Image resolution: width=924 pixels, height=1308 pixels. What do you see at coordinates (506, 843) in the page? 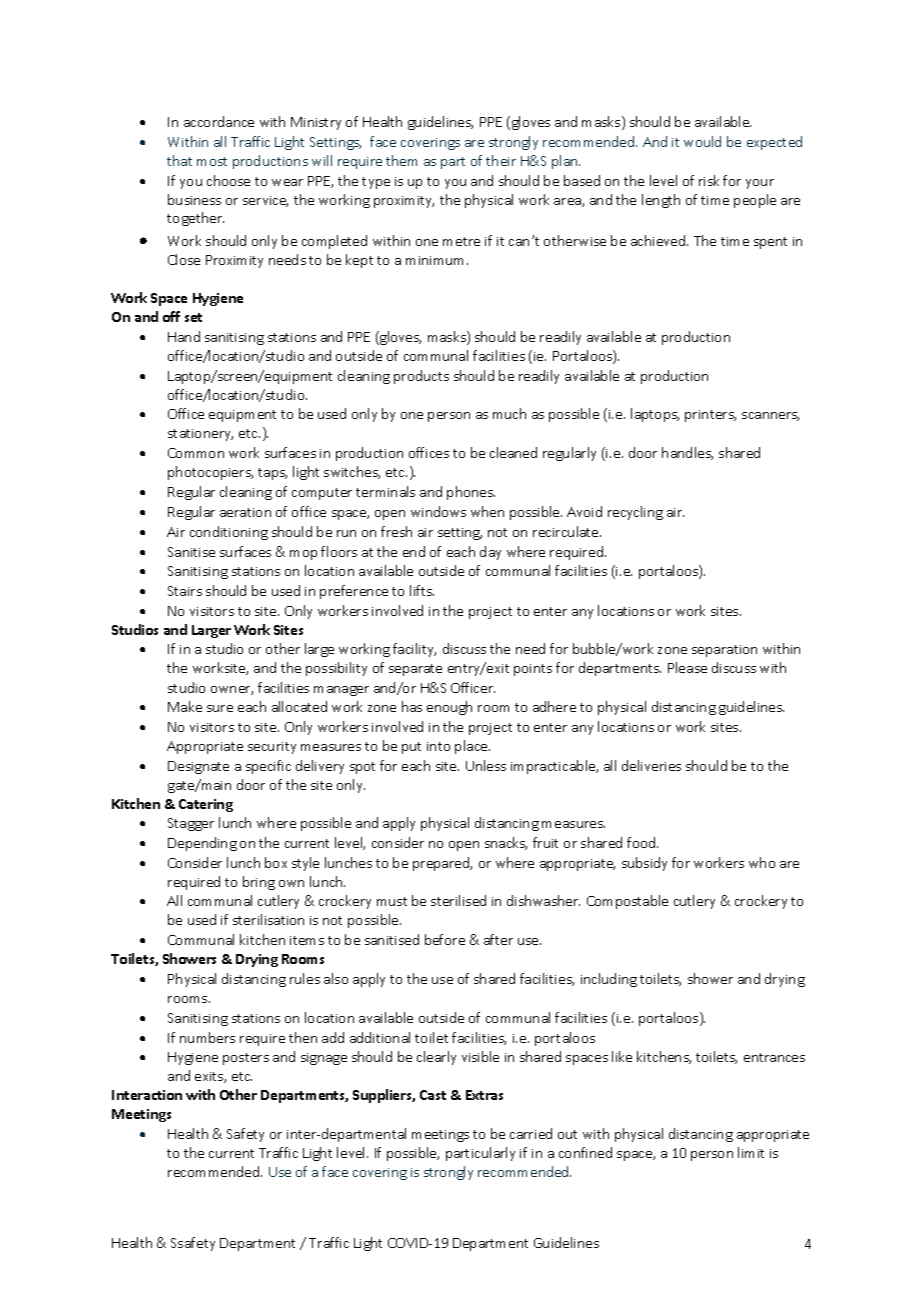
I see `snacks` at bounding box center [506, 843].
